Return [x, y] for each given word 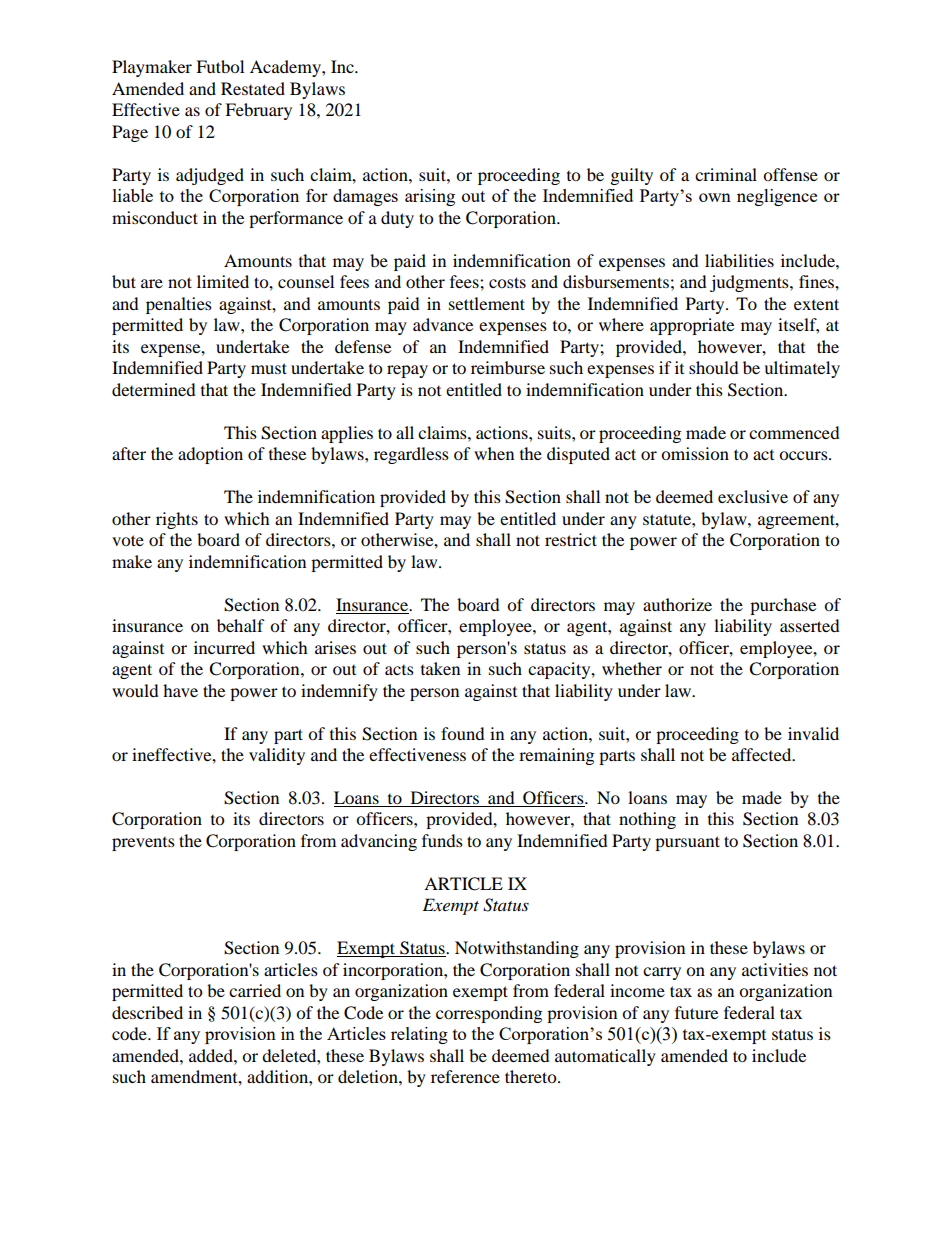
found [463, 733]
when [494, 453]
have [180, 690]
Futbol [220, 66]
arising [430, 197]
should [714, 367]
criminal [726, 174]
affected [763, 754]
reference [465, 1076]
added [212, 1055]
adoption [210, 455]
